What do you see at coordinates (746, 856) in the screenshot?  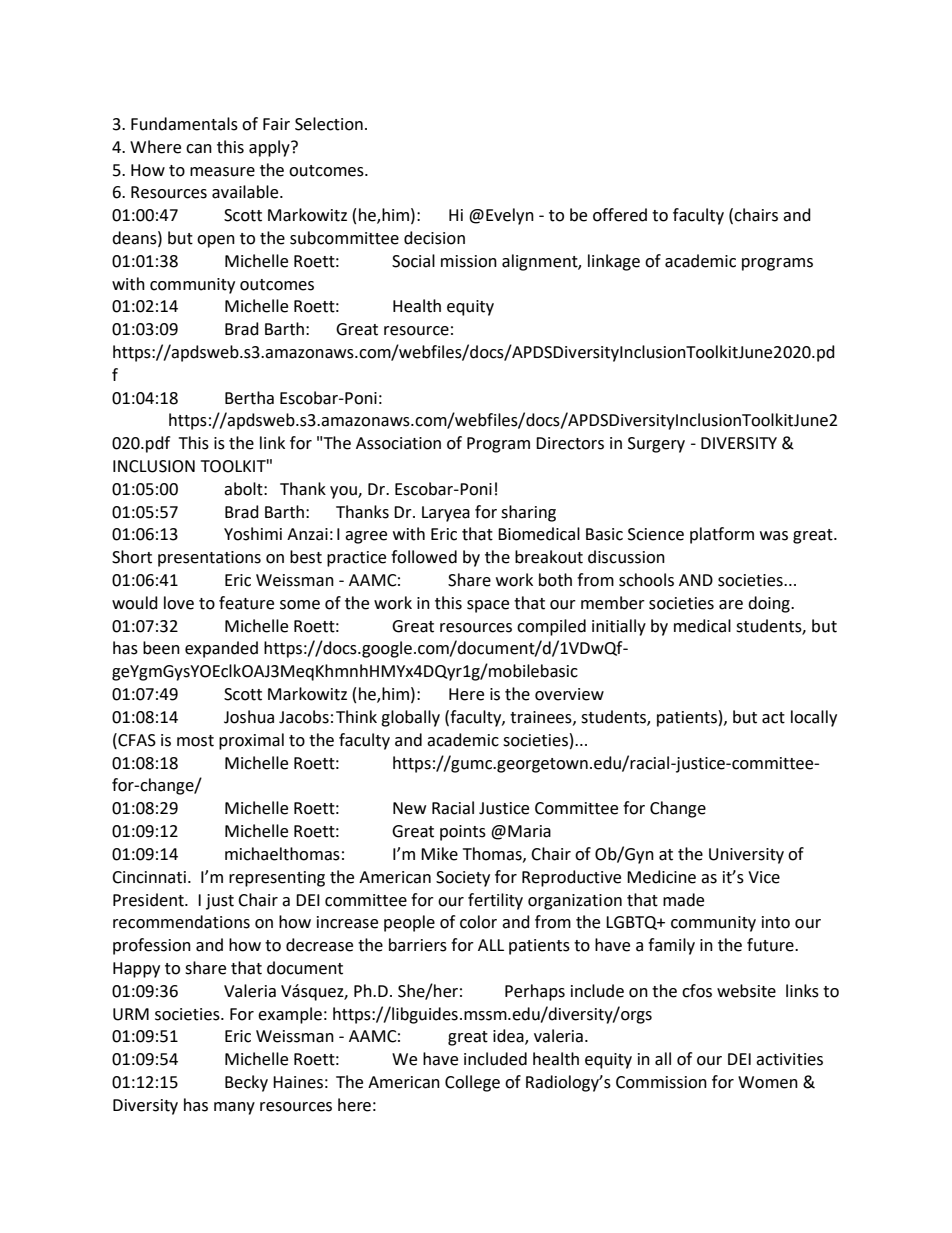 I see `University` at bounding box center [746, 856].
